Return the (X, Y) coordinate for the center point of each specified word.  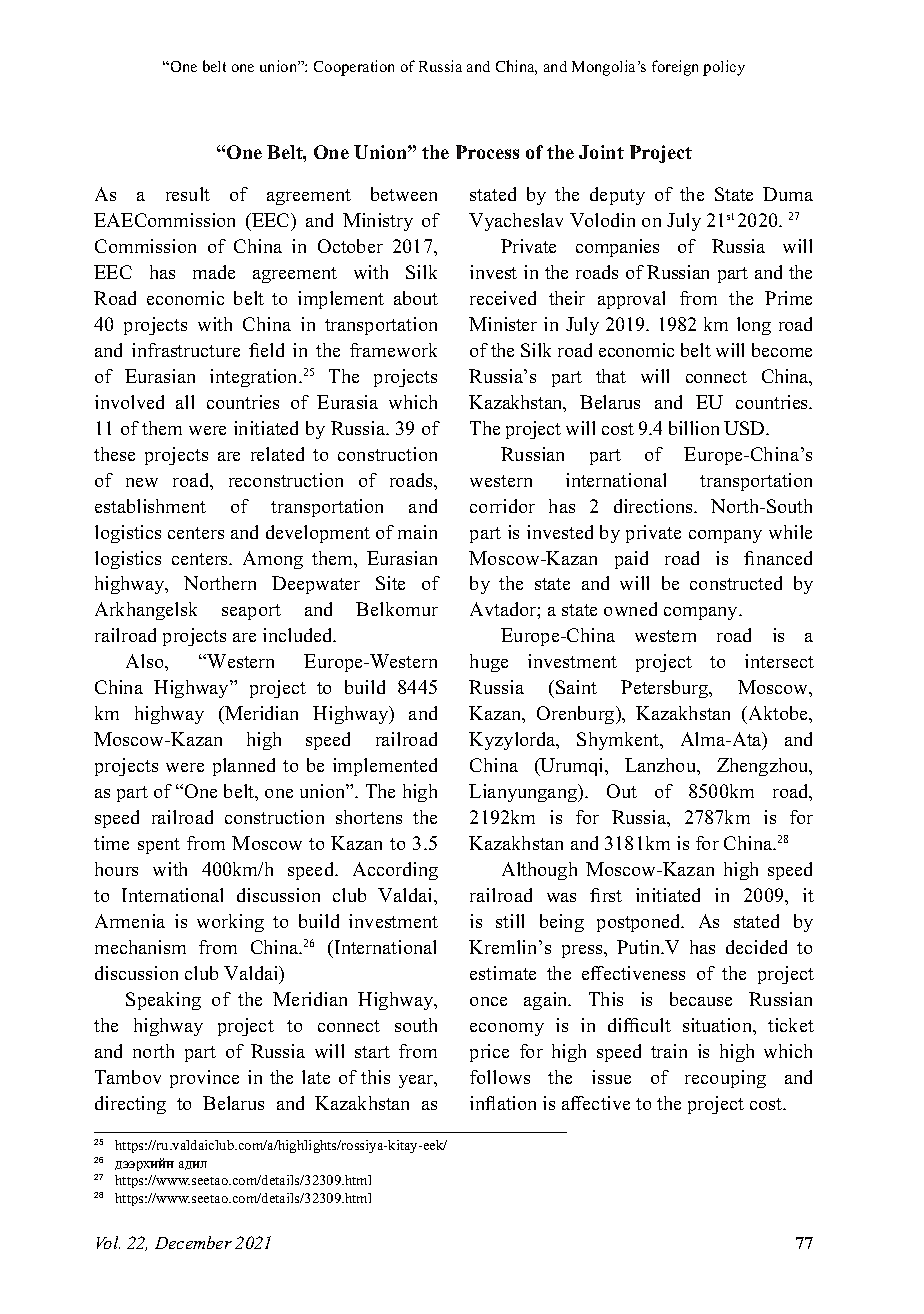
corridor (502, 506)
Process (487, 152)
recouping (725, 1079)
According (395, 871)
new (142, 482)
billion (694, 428)
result (188, 194)
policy (724, 68)
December (193, 1242)
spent (159, 846)
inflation (503, 1103)
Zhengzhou (764, 767)
